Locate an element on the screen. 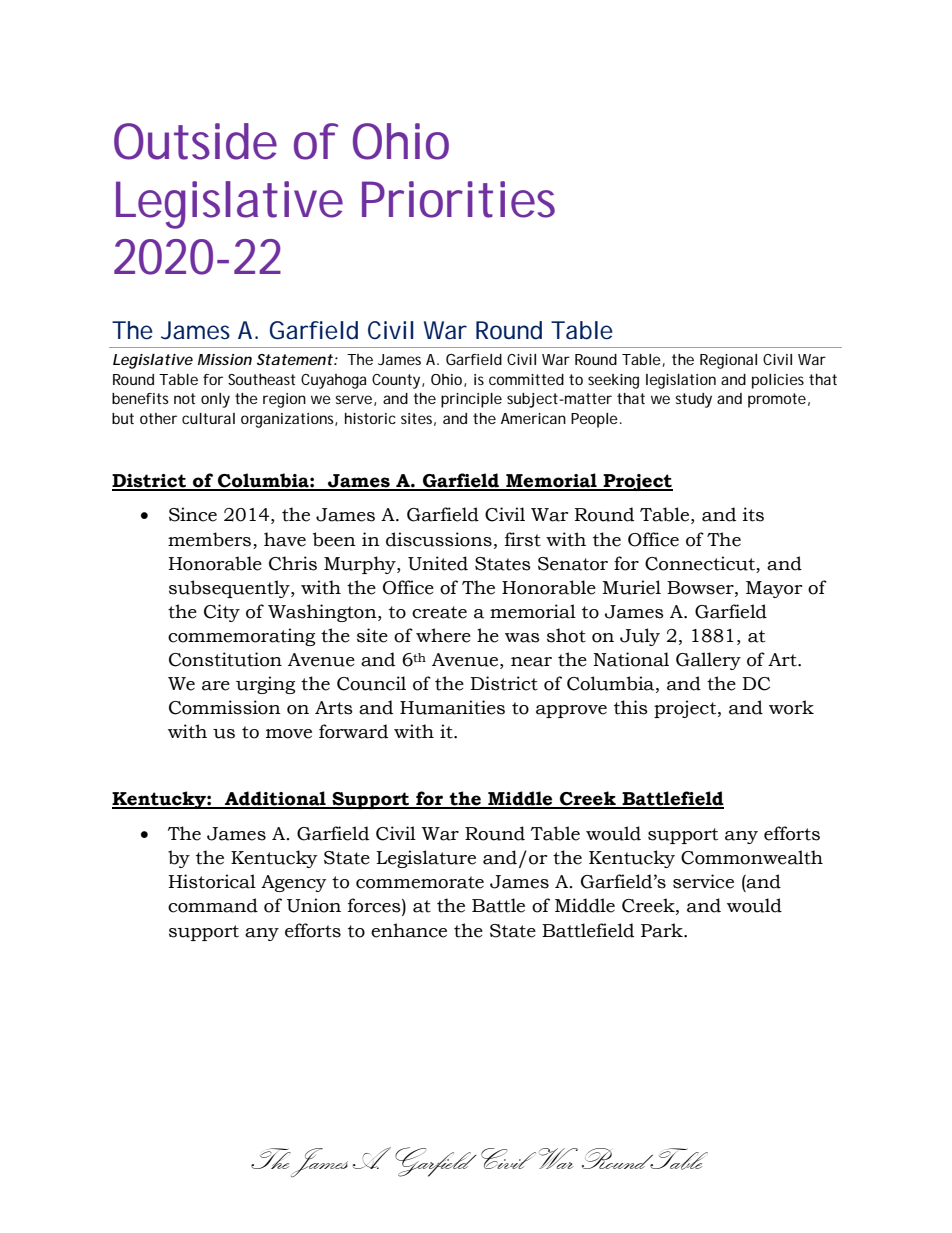 Image resolution: width=952 pixels, height=1233 pixels. Connecticut is located at coordinates (700, 563).
